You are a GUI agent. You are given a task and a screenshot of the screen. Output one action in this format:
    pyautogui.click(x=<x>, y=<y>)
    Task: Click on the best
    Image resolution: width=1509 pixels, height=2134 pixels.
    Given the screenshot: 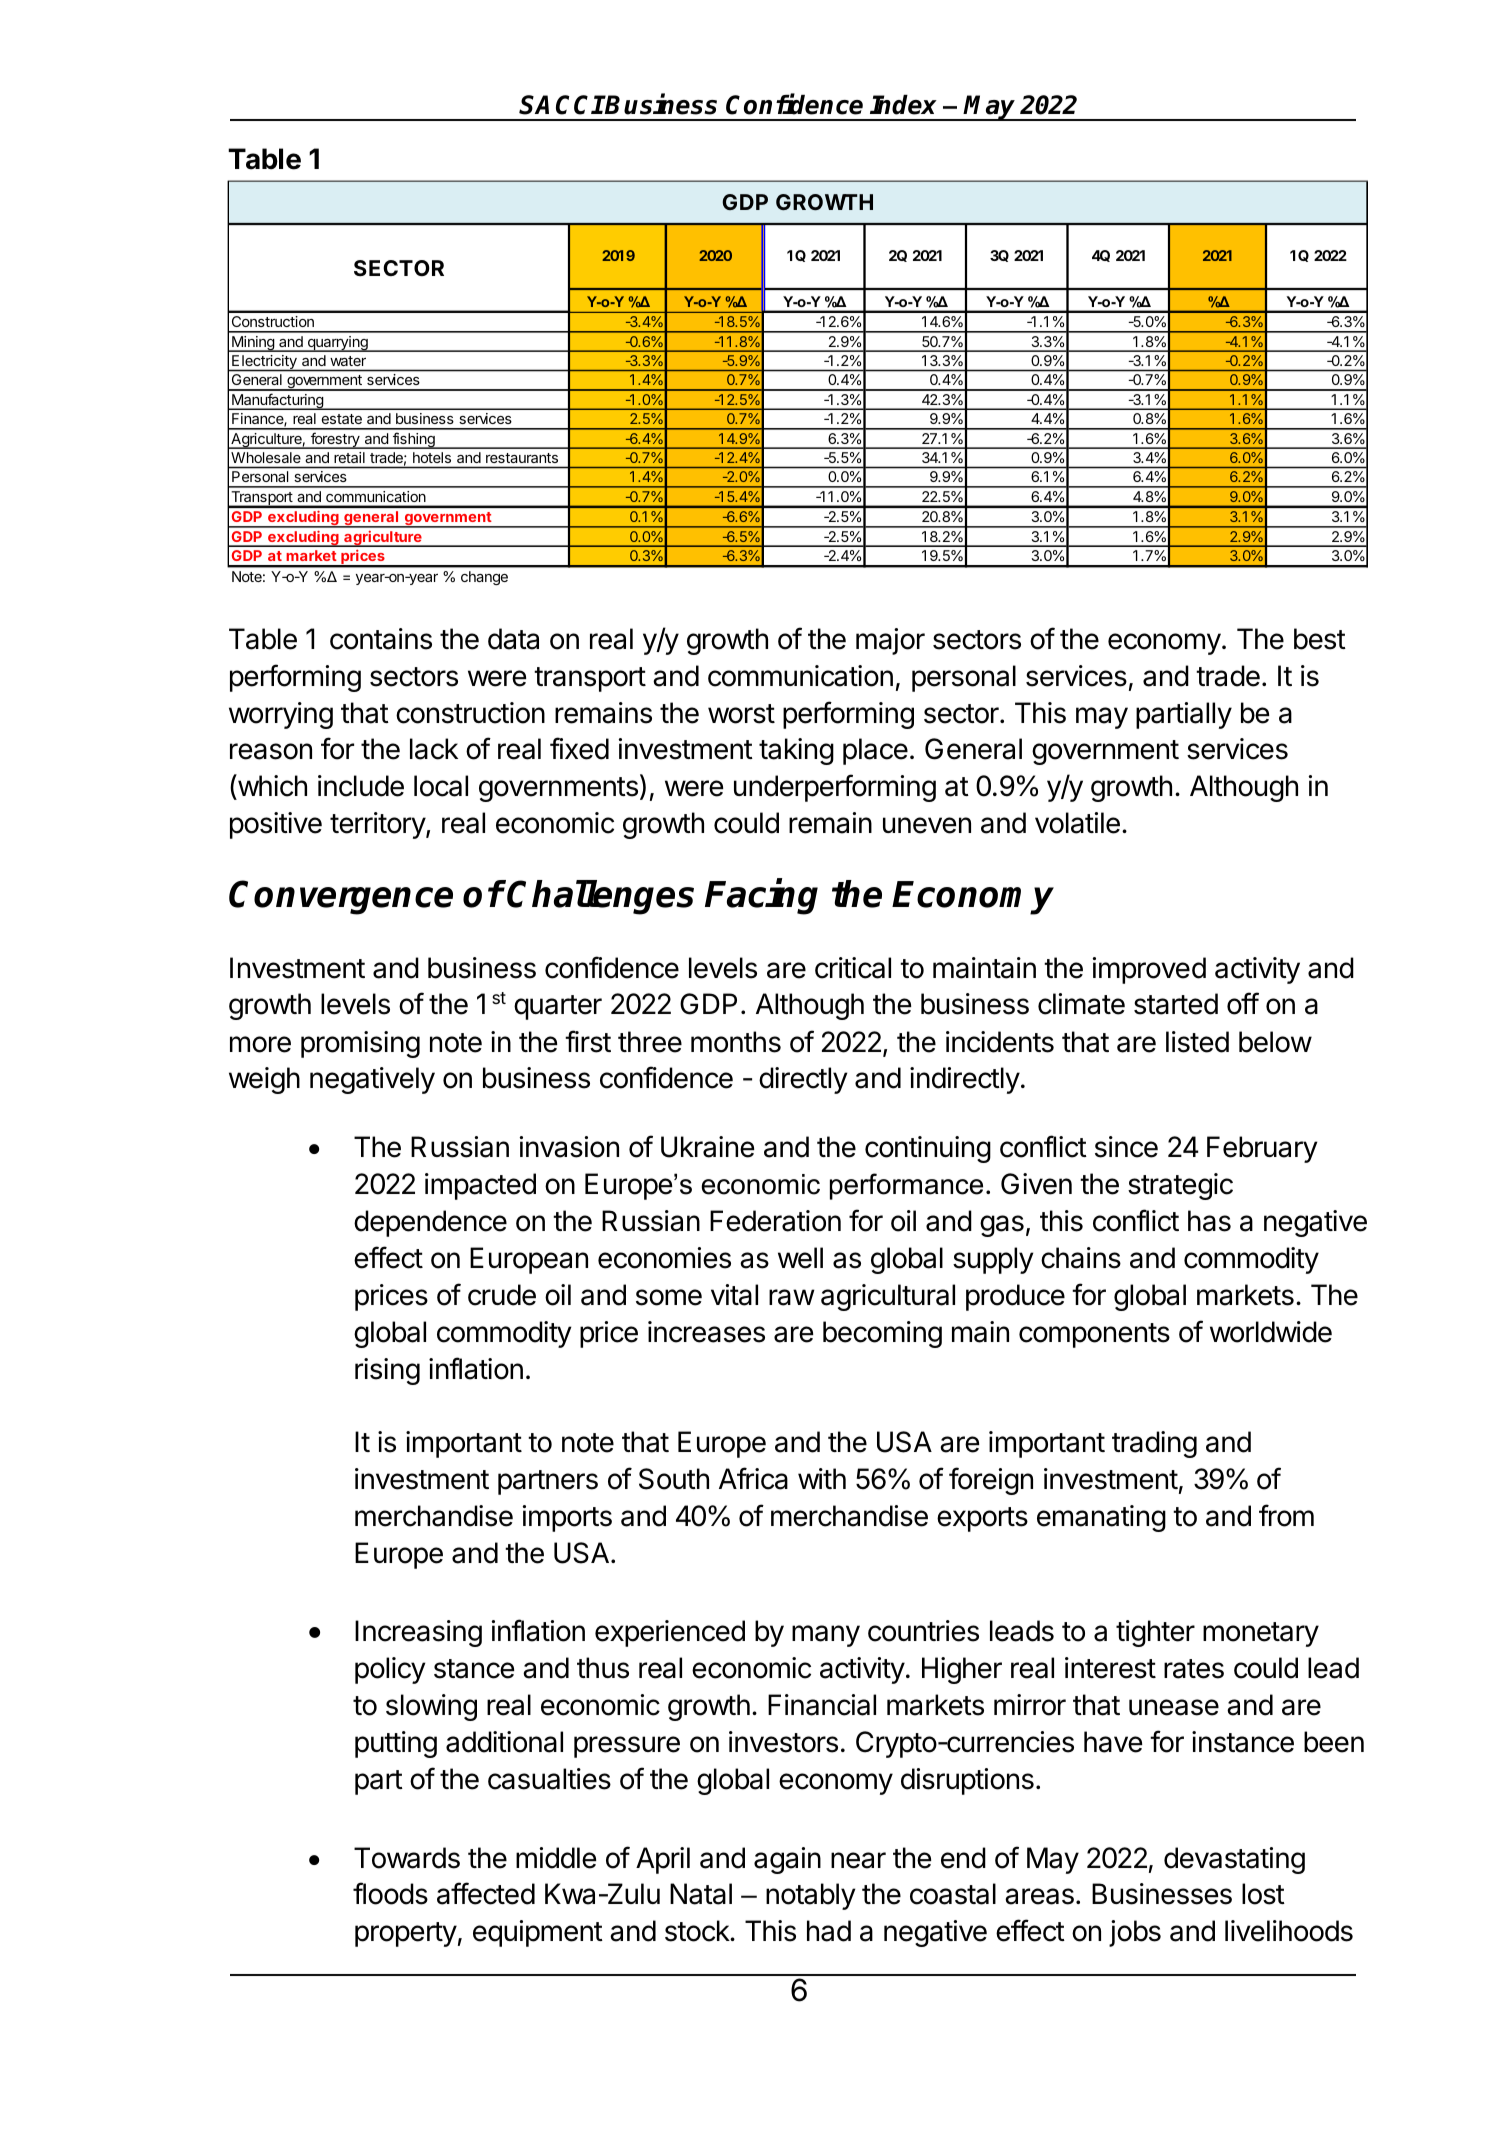 What is the action you would take?
    pyautogui.click(x=1320, y=639)
